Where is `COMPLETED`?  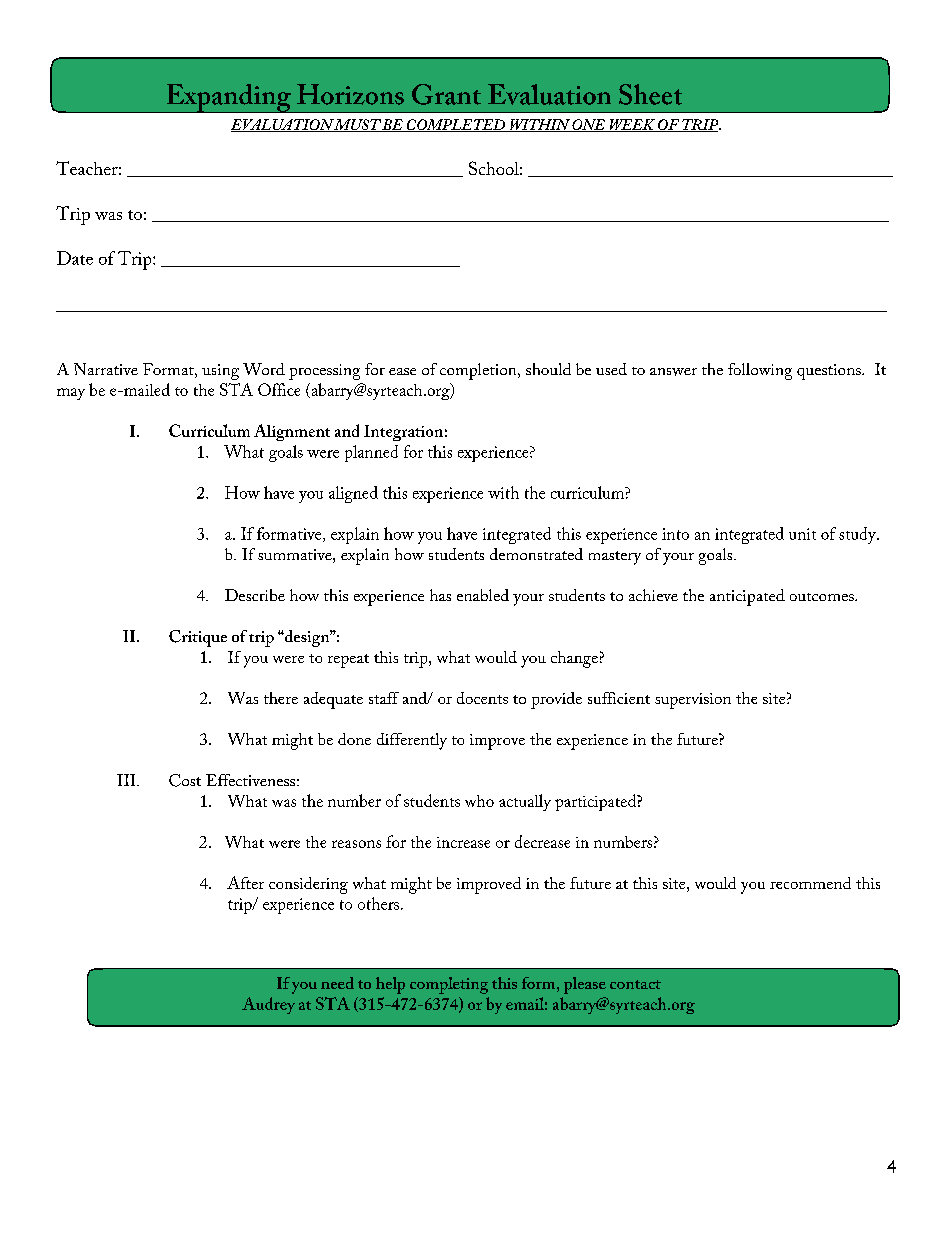
COMPLETED is located at coordinates (456, 125).
